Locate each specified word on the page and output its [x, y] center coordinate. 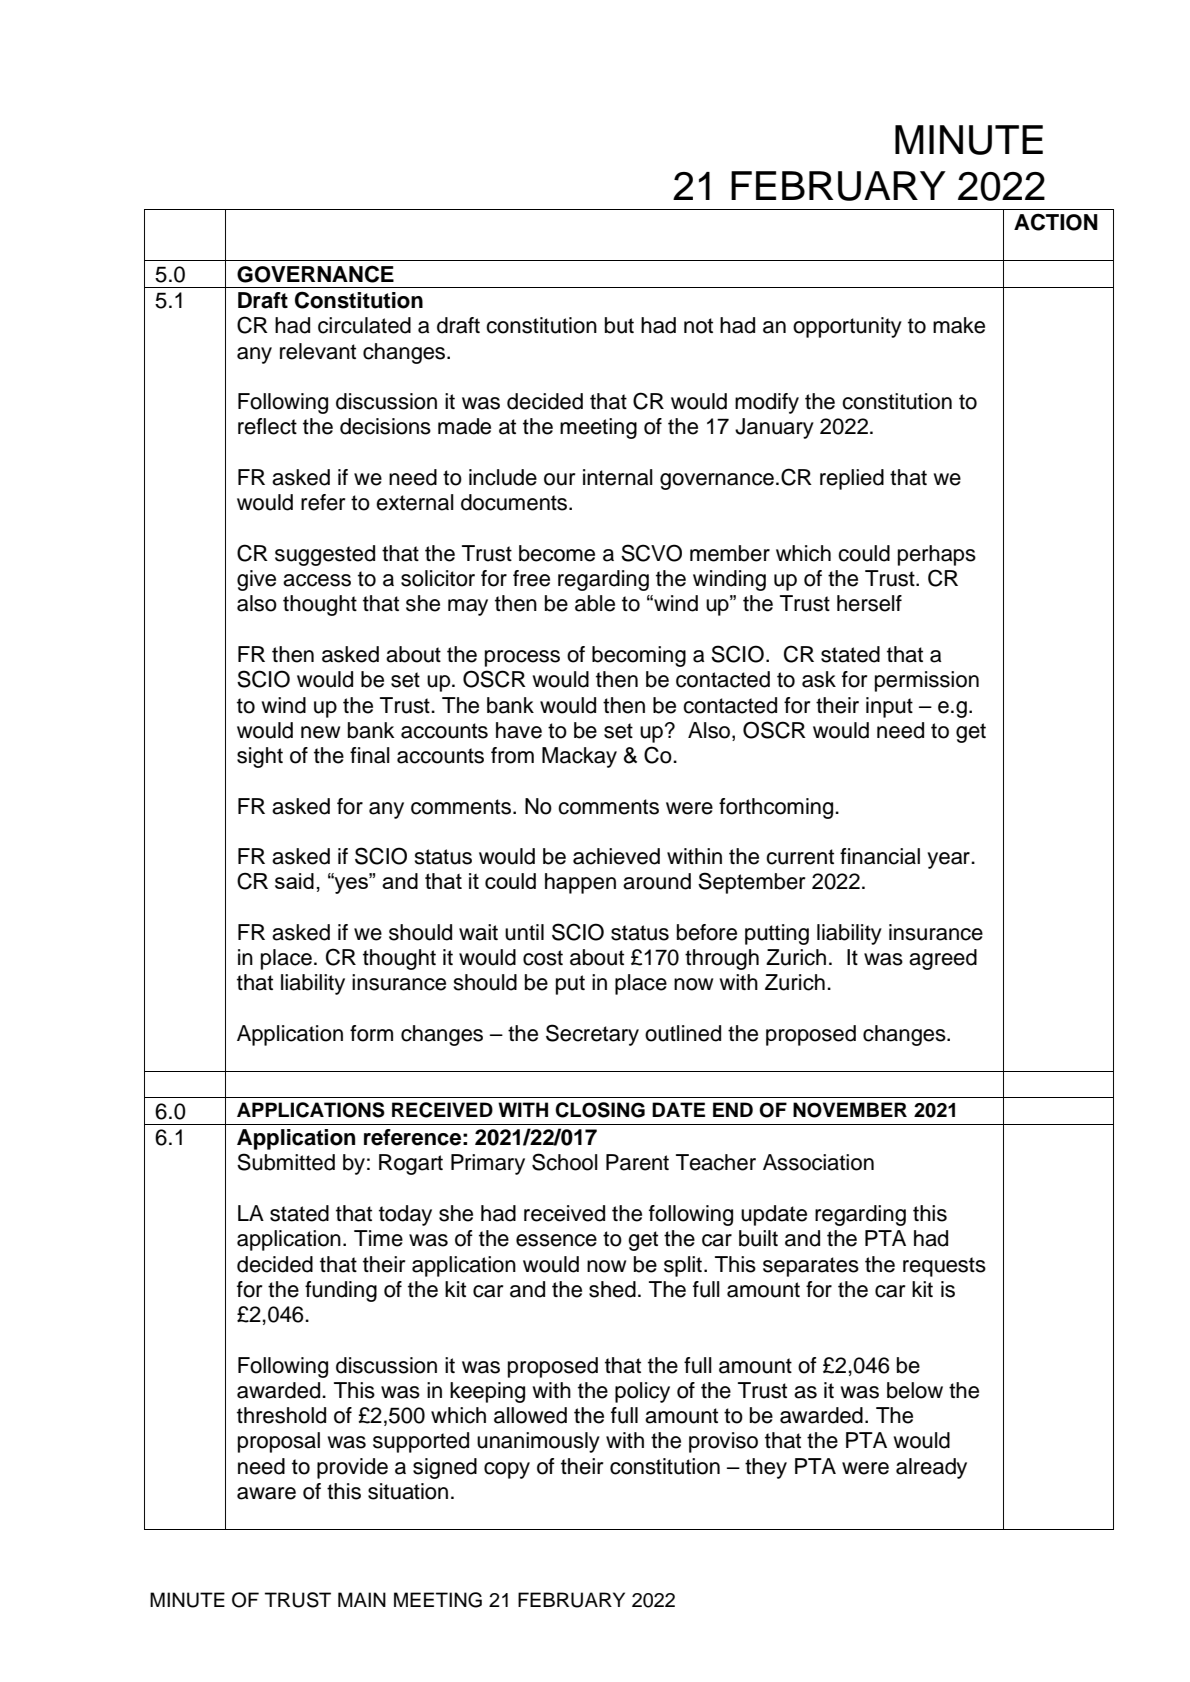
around [657, 881]
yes [352, 884]
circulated [364, 325]
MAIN [362, 1599]
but [619, 325]
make [959, 325]
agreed [943, 959]
